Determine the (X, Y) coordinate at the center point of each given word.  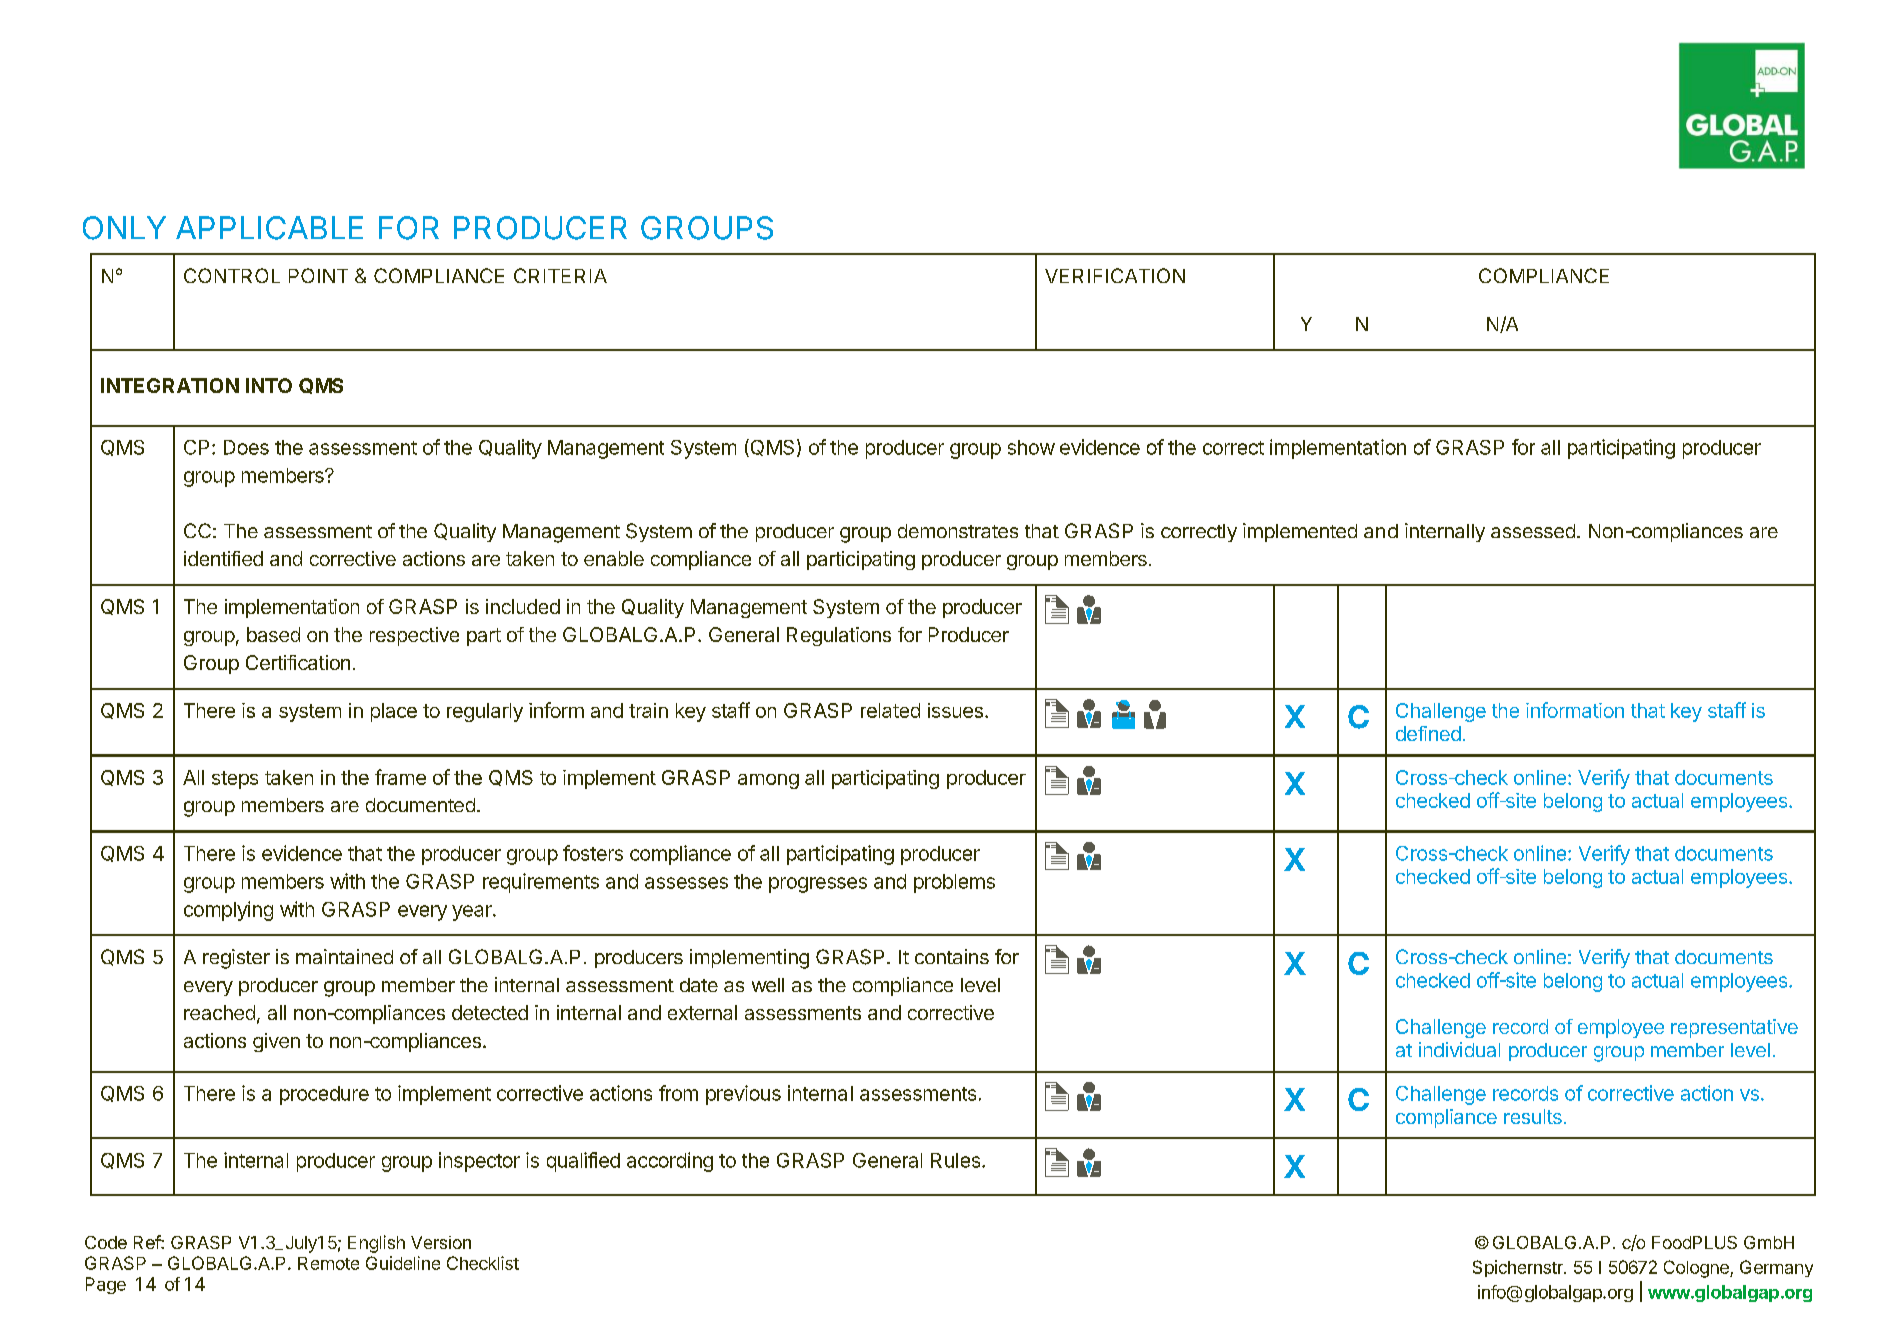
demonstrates (958, 531)
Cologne (1697, 1269)
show (1031, 447)
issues (955, 710)
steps (235, 780)
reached (219, 1012)
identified (223, 558)
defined (1428, 733)
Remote (328, 1263)
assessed (1533, 531)
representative (1734, 1028)
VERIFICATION (1115, 275)
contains (952, 956)
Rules (957, 1160)
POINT (318, 275)
